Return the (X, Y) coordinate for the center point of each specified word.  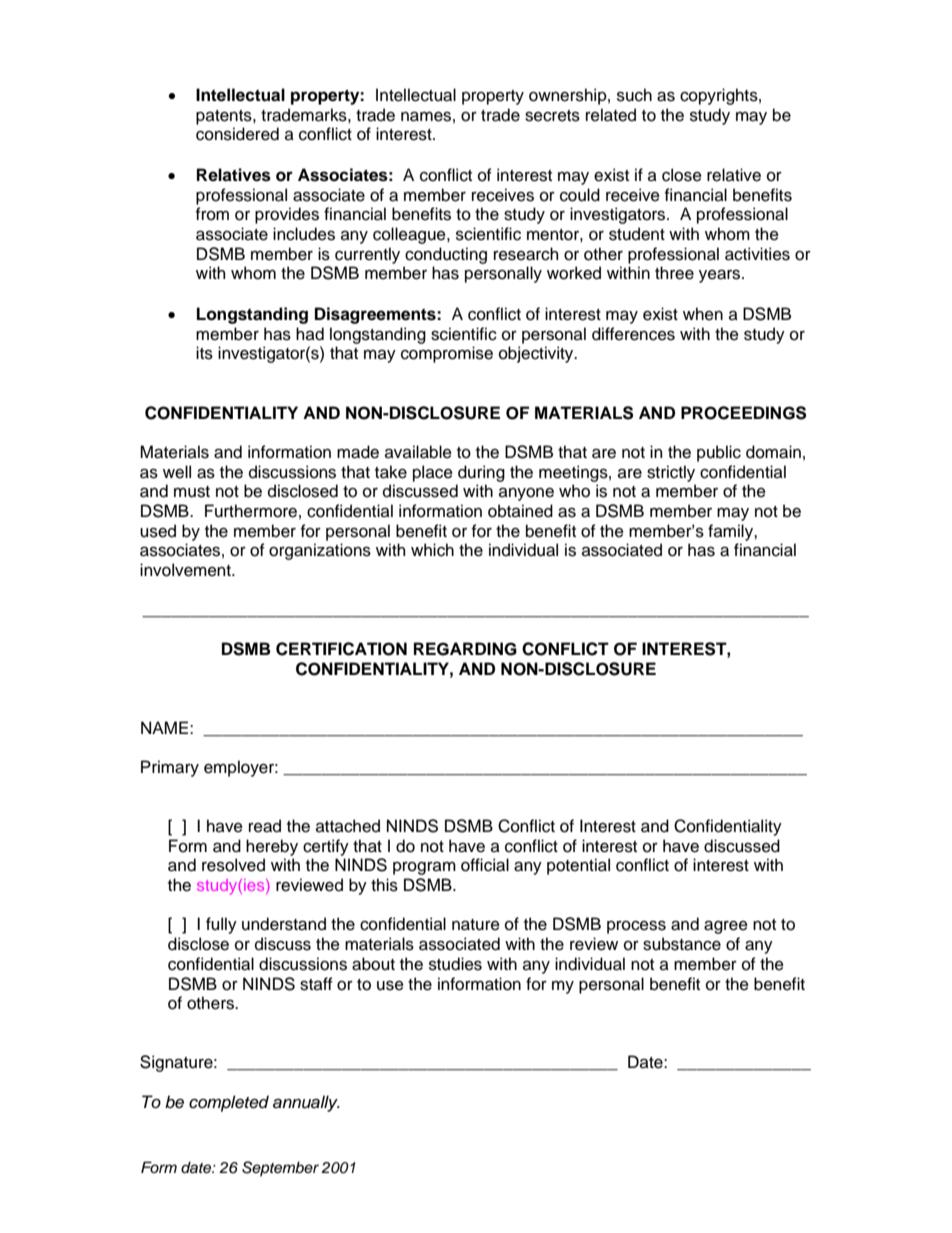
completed (229, 1103)
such (634, 95)
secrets (552, 116)
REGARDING (465, 649)
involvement (186, 570)
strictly (671, 473)
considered (237, 134)
